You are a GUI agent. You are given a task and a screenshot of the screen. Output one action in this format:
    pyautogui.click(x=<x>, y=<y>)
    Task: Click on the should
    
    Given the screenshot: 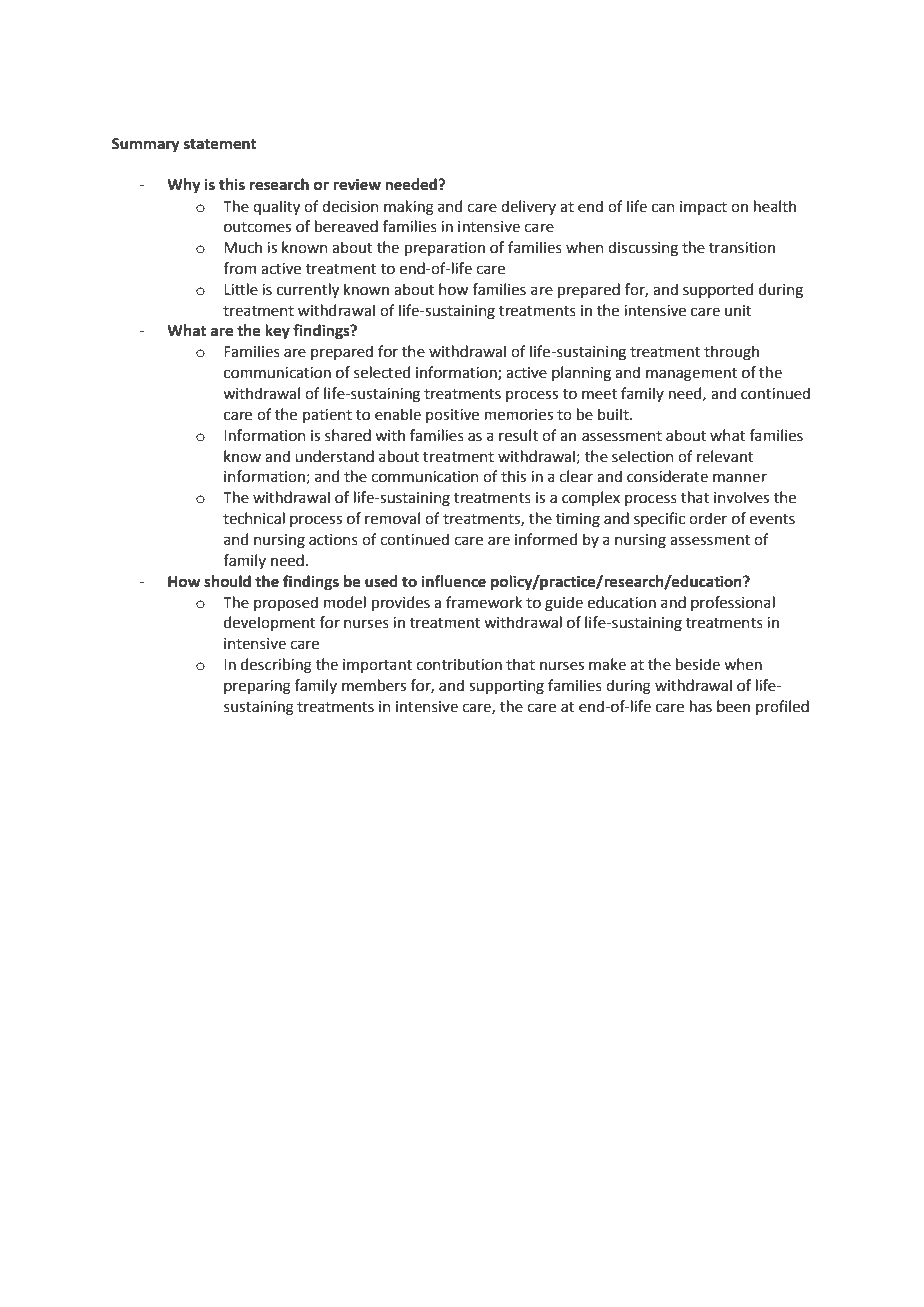 What is the action you would take?
    pyautogui.click(x=227, y=581)
